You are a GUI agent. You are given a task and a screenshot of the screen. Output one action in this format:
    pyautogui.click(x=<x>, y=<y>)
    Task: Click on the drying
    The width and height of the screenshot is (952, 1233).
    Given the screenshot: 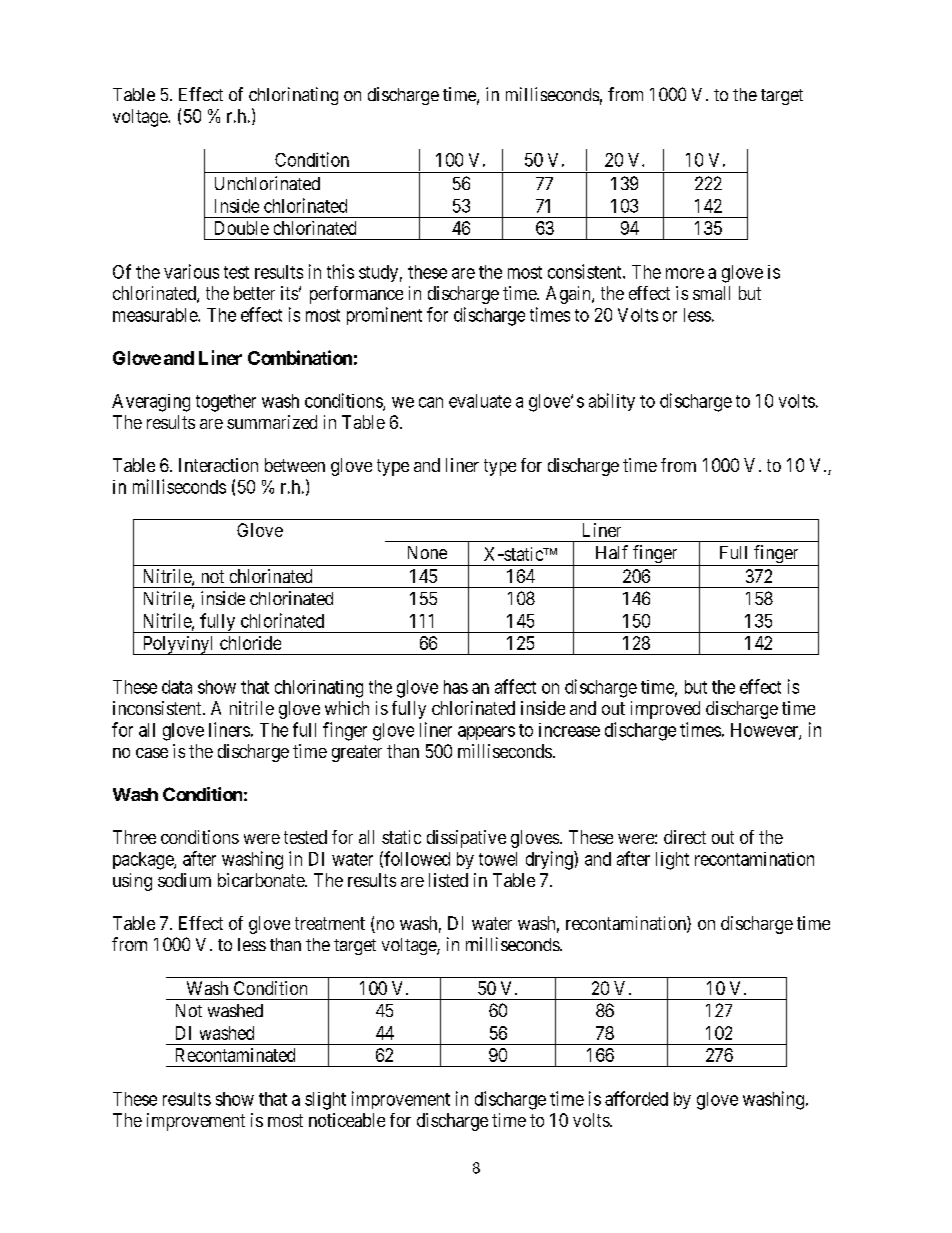 What is the action you would take?
    pyautogui.click(x=550, y=860)
